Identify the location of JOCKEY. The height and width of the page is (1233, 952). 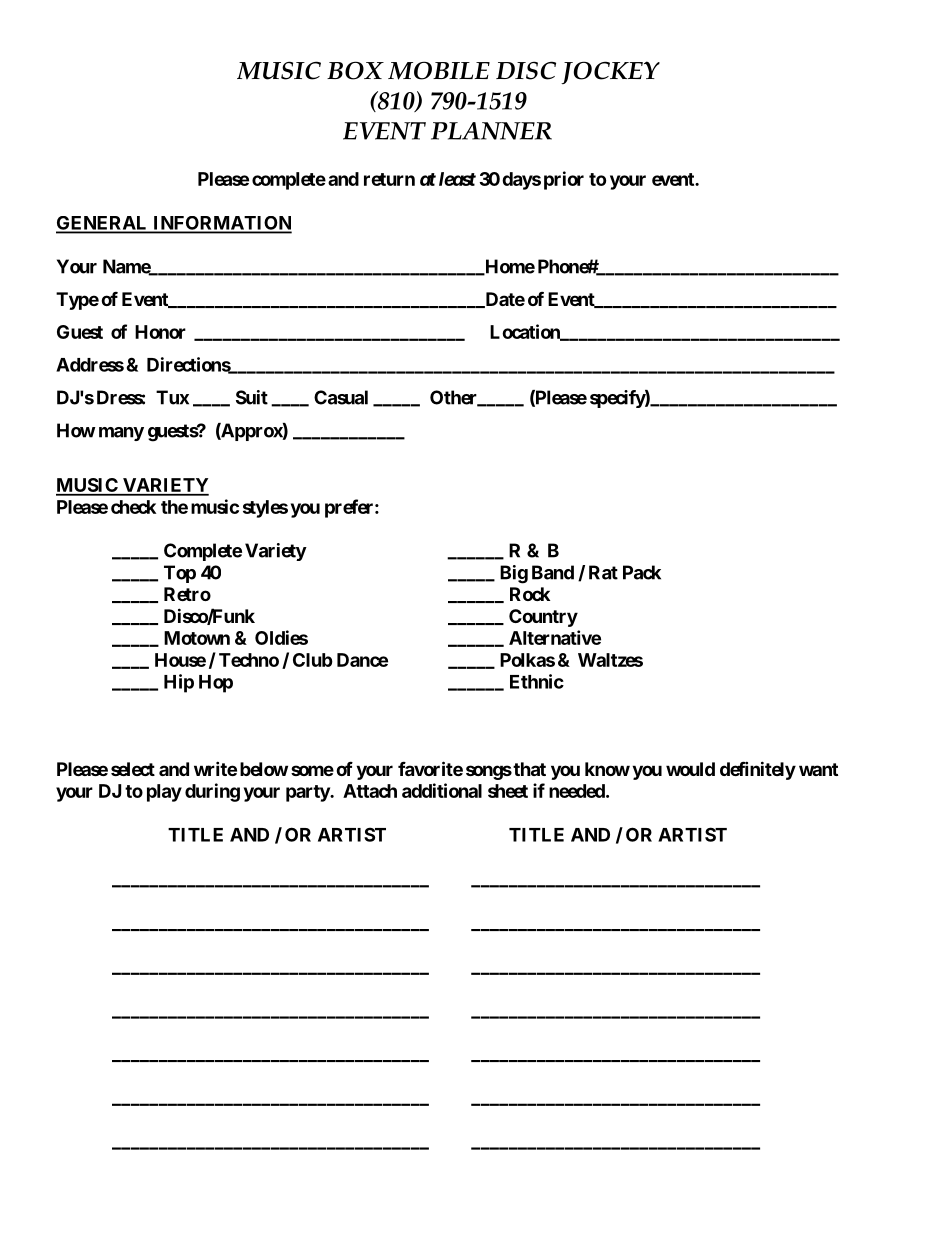
(610, 72).
